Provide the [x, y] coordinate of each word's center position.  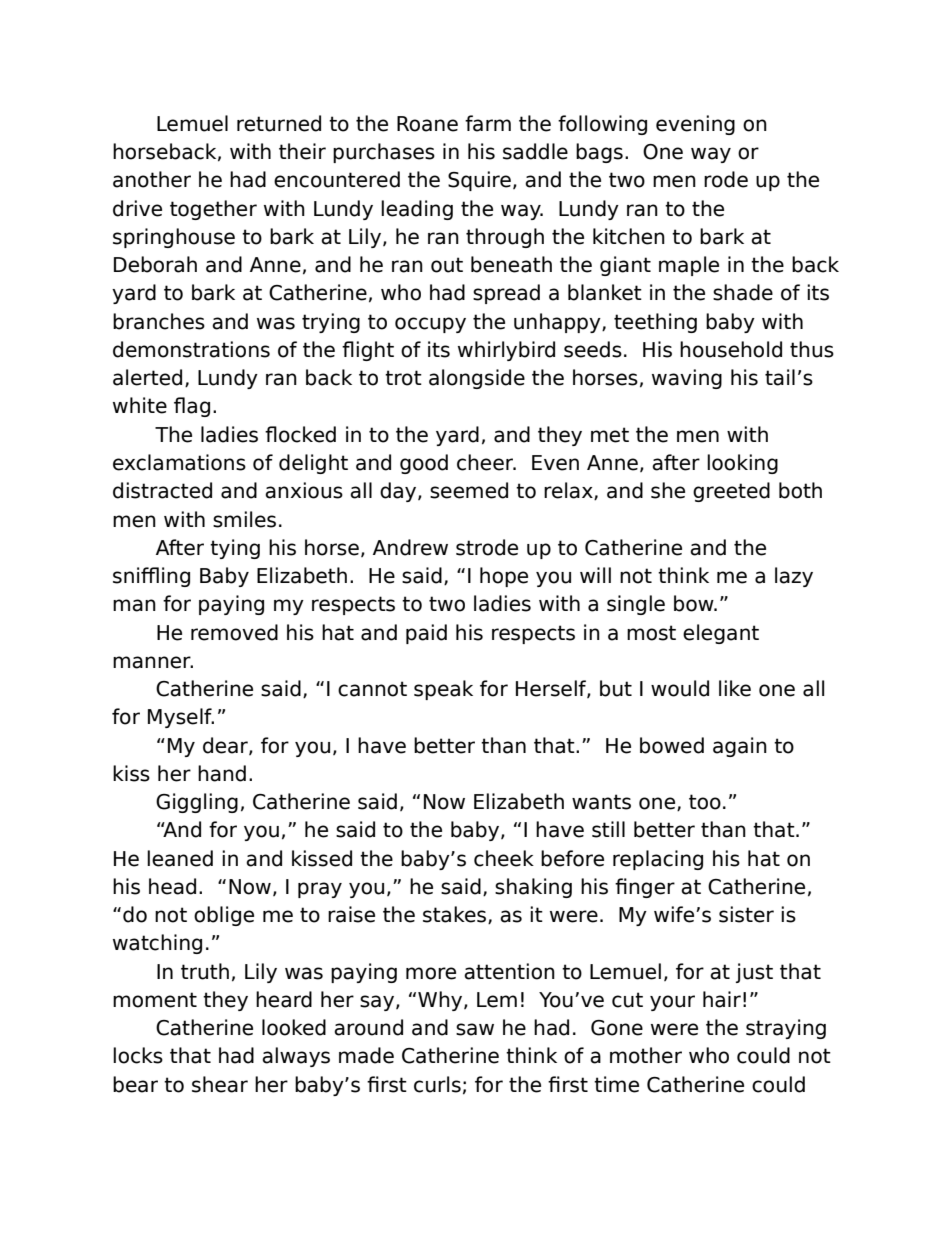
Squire [479, 181]
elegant [721, 634]
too [705, 802]
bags [599, 153]
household [731, 349]
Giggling [197, 803]
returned [279, 123]
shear [220, 1084]
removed [234, 632]
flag [192, 407]
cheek [504, 858]
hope [504, 577]
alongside [477, 379]
